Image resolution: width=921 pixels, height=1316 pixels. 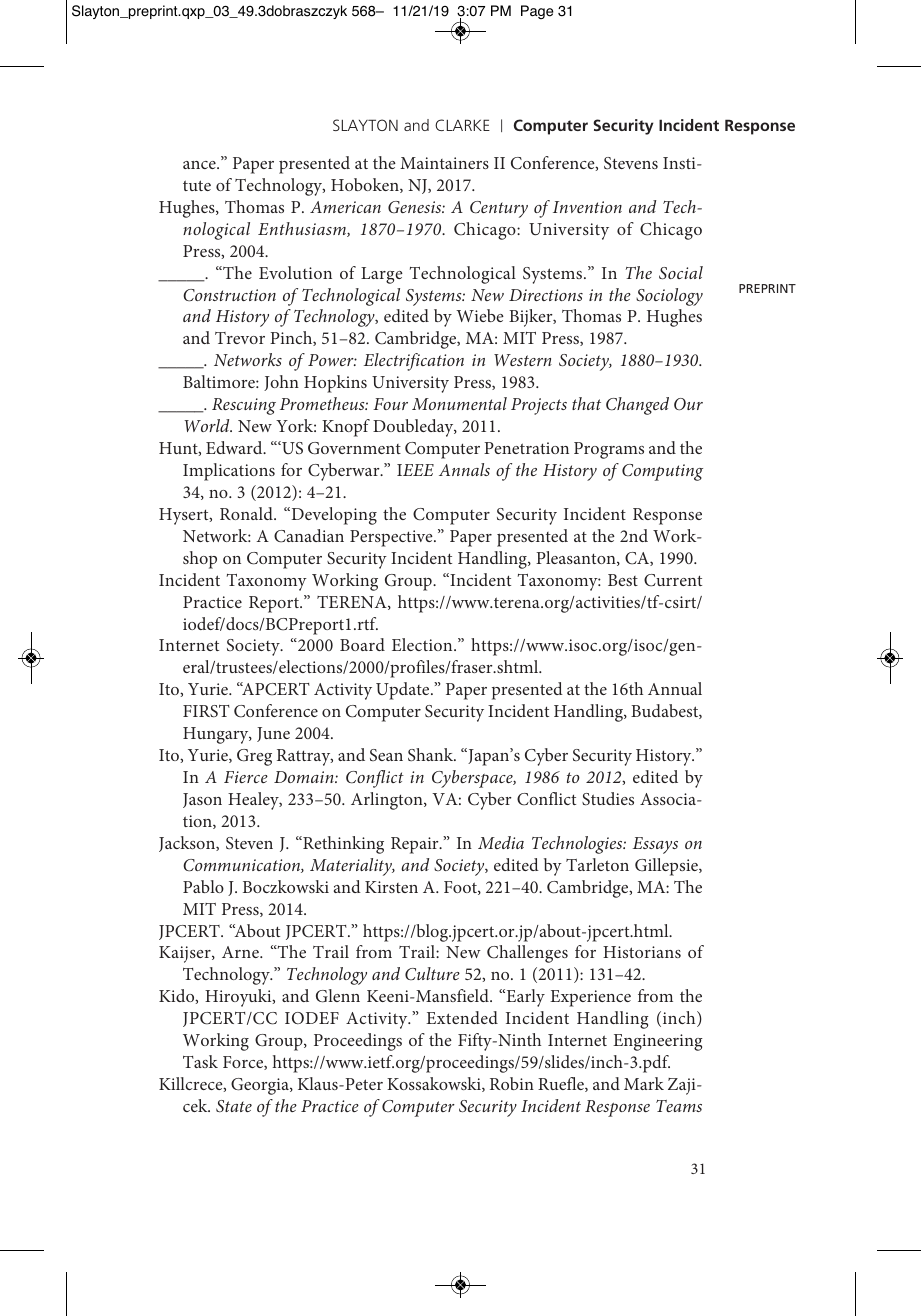 What do you see at coordinates (499, 209) in the image?
I see `Century` at bounding box center [499, 209].
